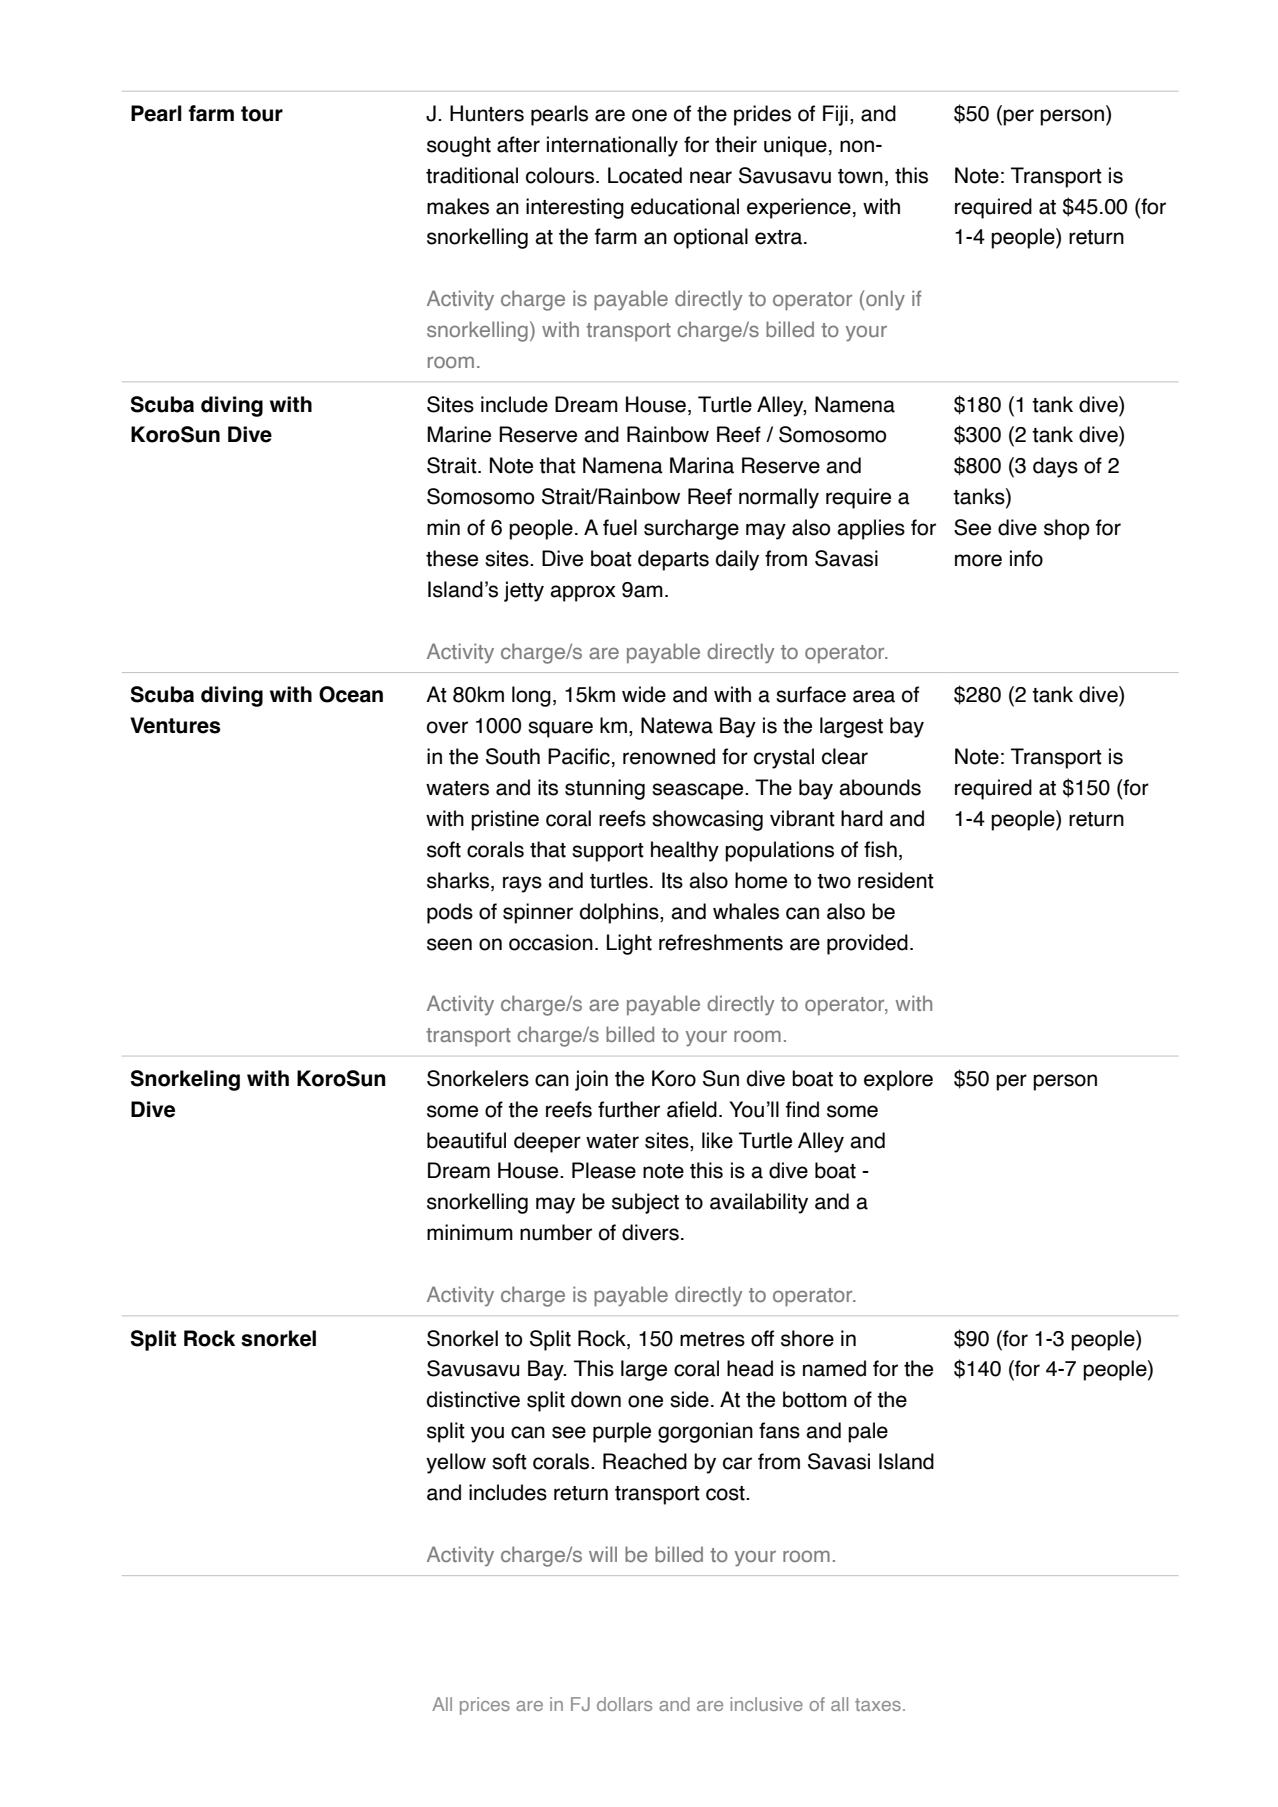  I want to click on these, so click(452, 558).
